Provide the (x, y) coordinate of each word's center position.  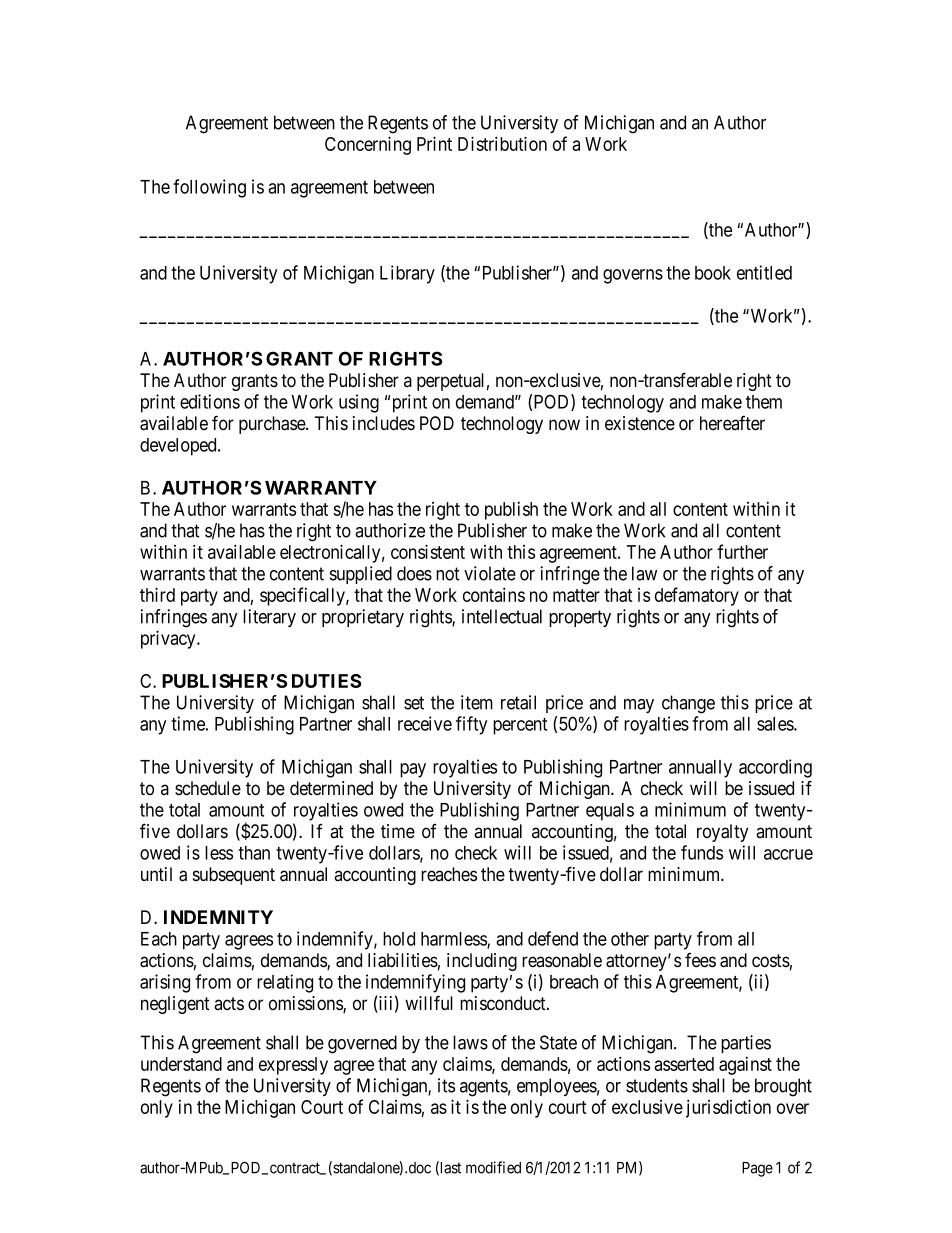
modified (493, 1167)
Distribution (502, 143)
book (713, 273)
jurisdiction (728, 1108)
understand (181, 1064)
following (209, 188)
